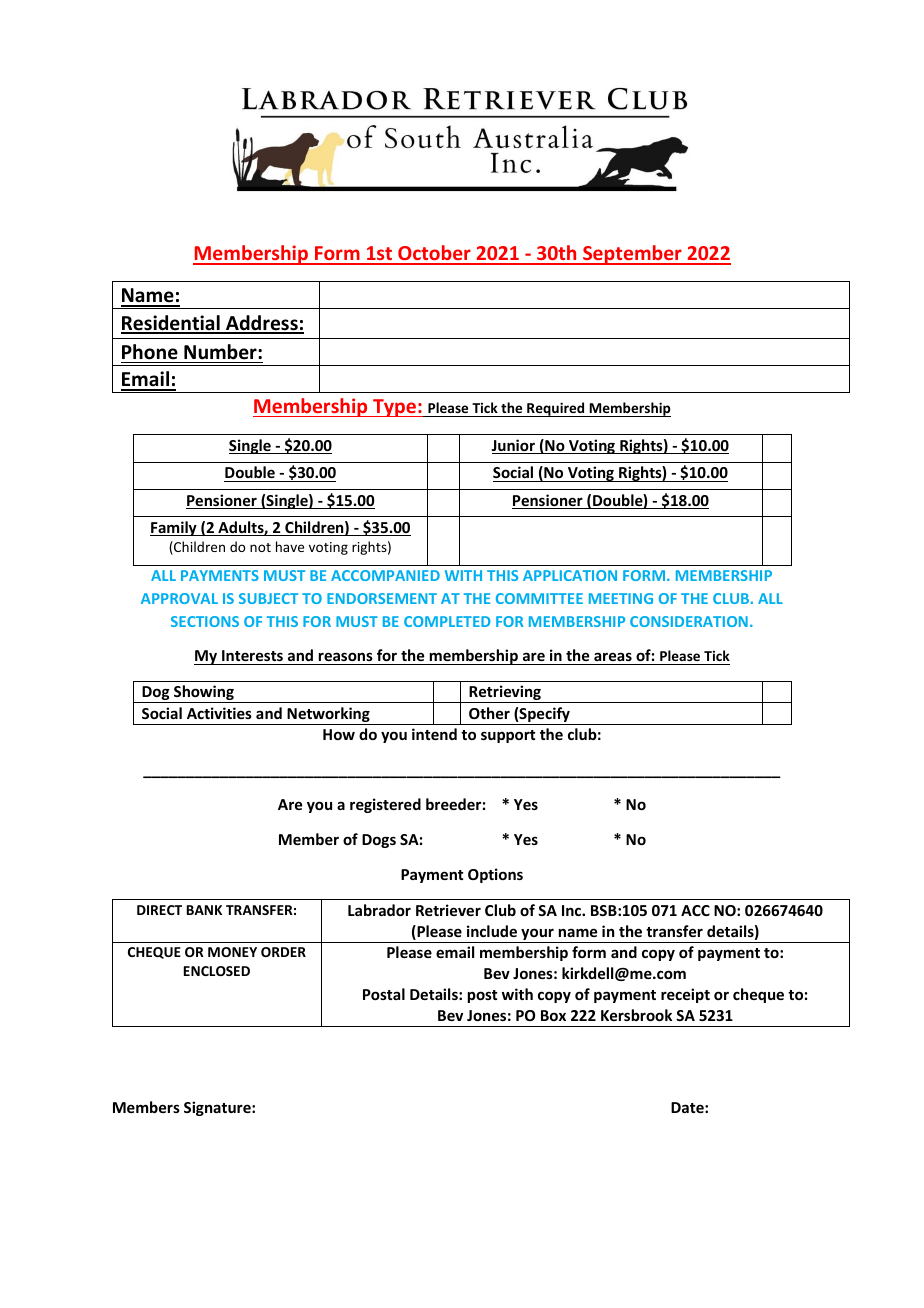  What do you see at coordinates (632, 255) in the image?
I see `September` at bounding box center [632, 255].
